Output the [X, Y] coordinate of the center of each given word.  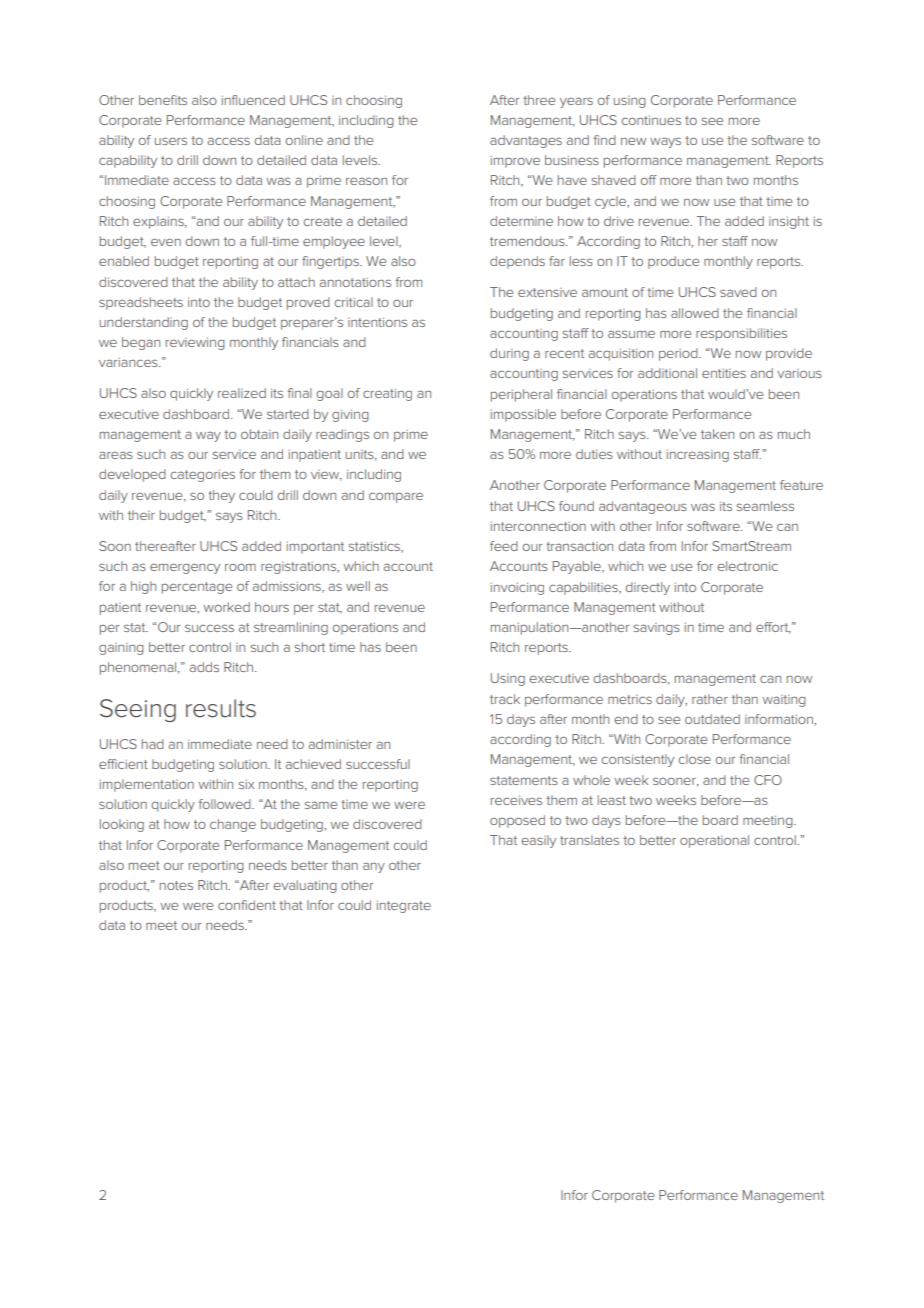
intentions [377, 322]
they [221, 496]
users [171, 141]
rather [710, 699]
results [221, 708]
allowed [695, 313]
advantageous [643, 507]
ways [665, 142]
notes [176, 885]
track [505, 699]
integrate [404, 907]
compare [396, 497]
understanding [144, 323]
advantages [526, 141]
